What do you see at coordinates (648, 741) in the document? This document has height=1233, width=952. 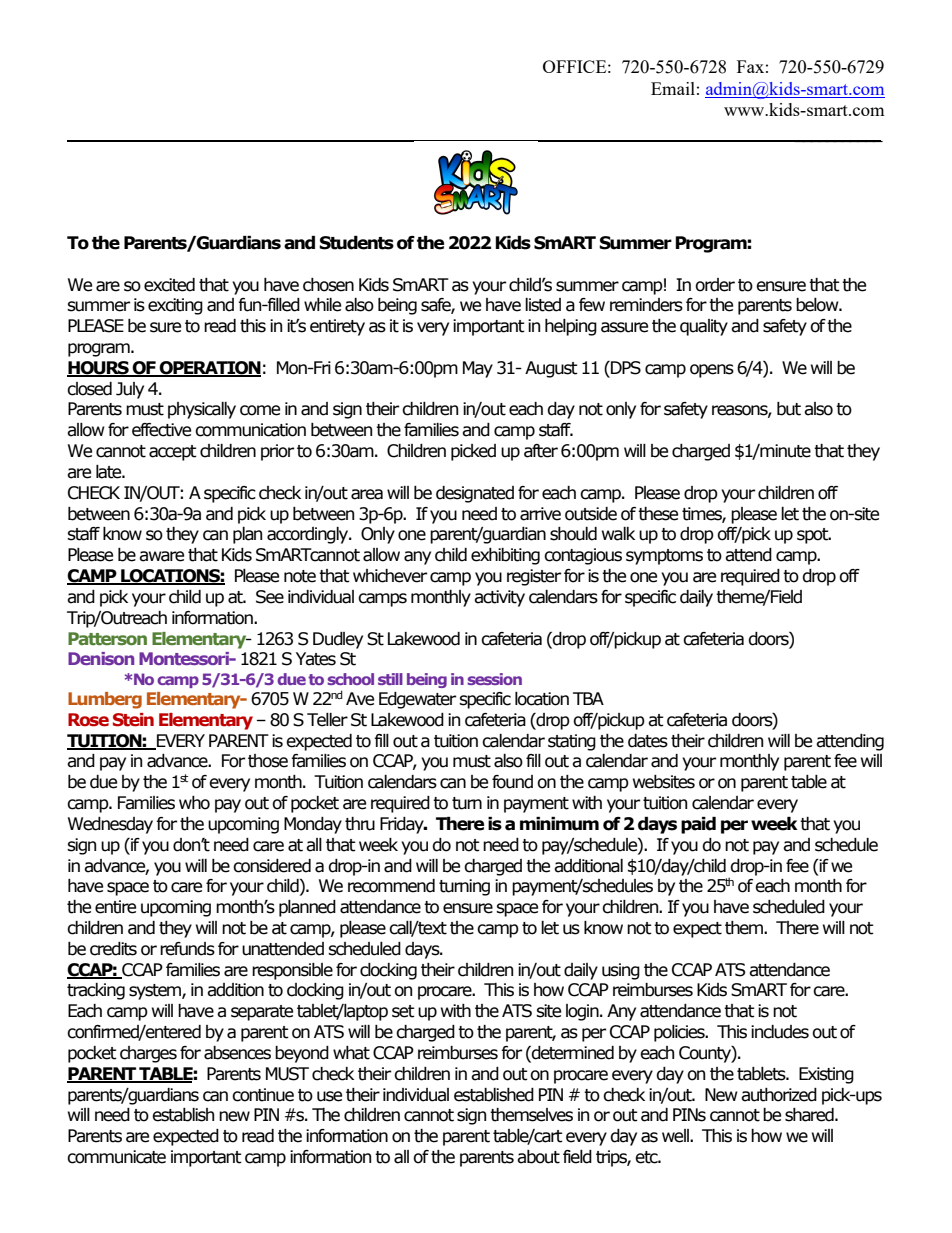 I see `dates` at bounding box center [648, 741].
